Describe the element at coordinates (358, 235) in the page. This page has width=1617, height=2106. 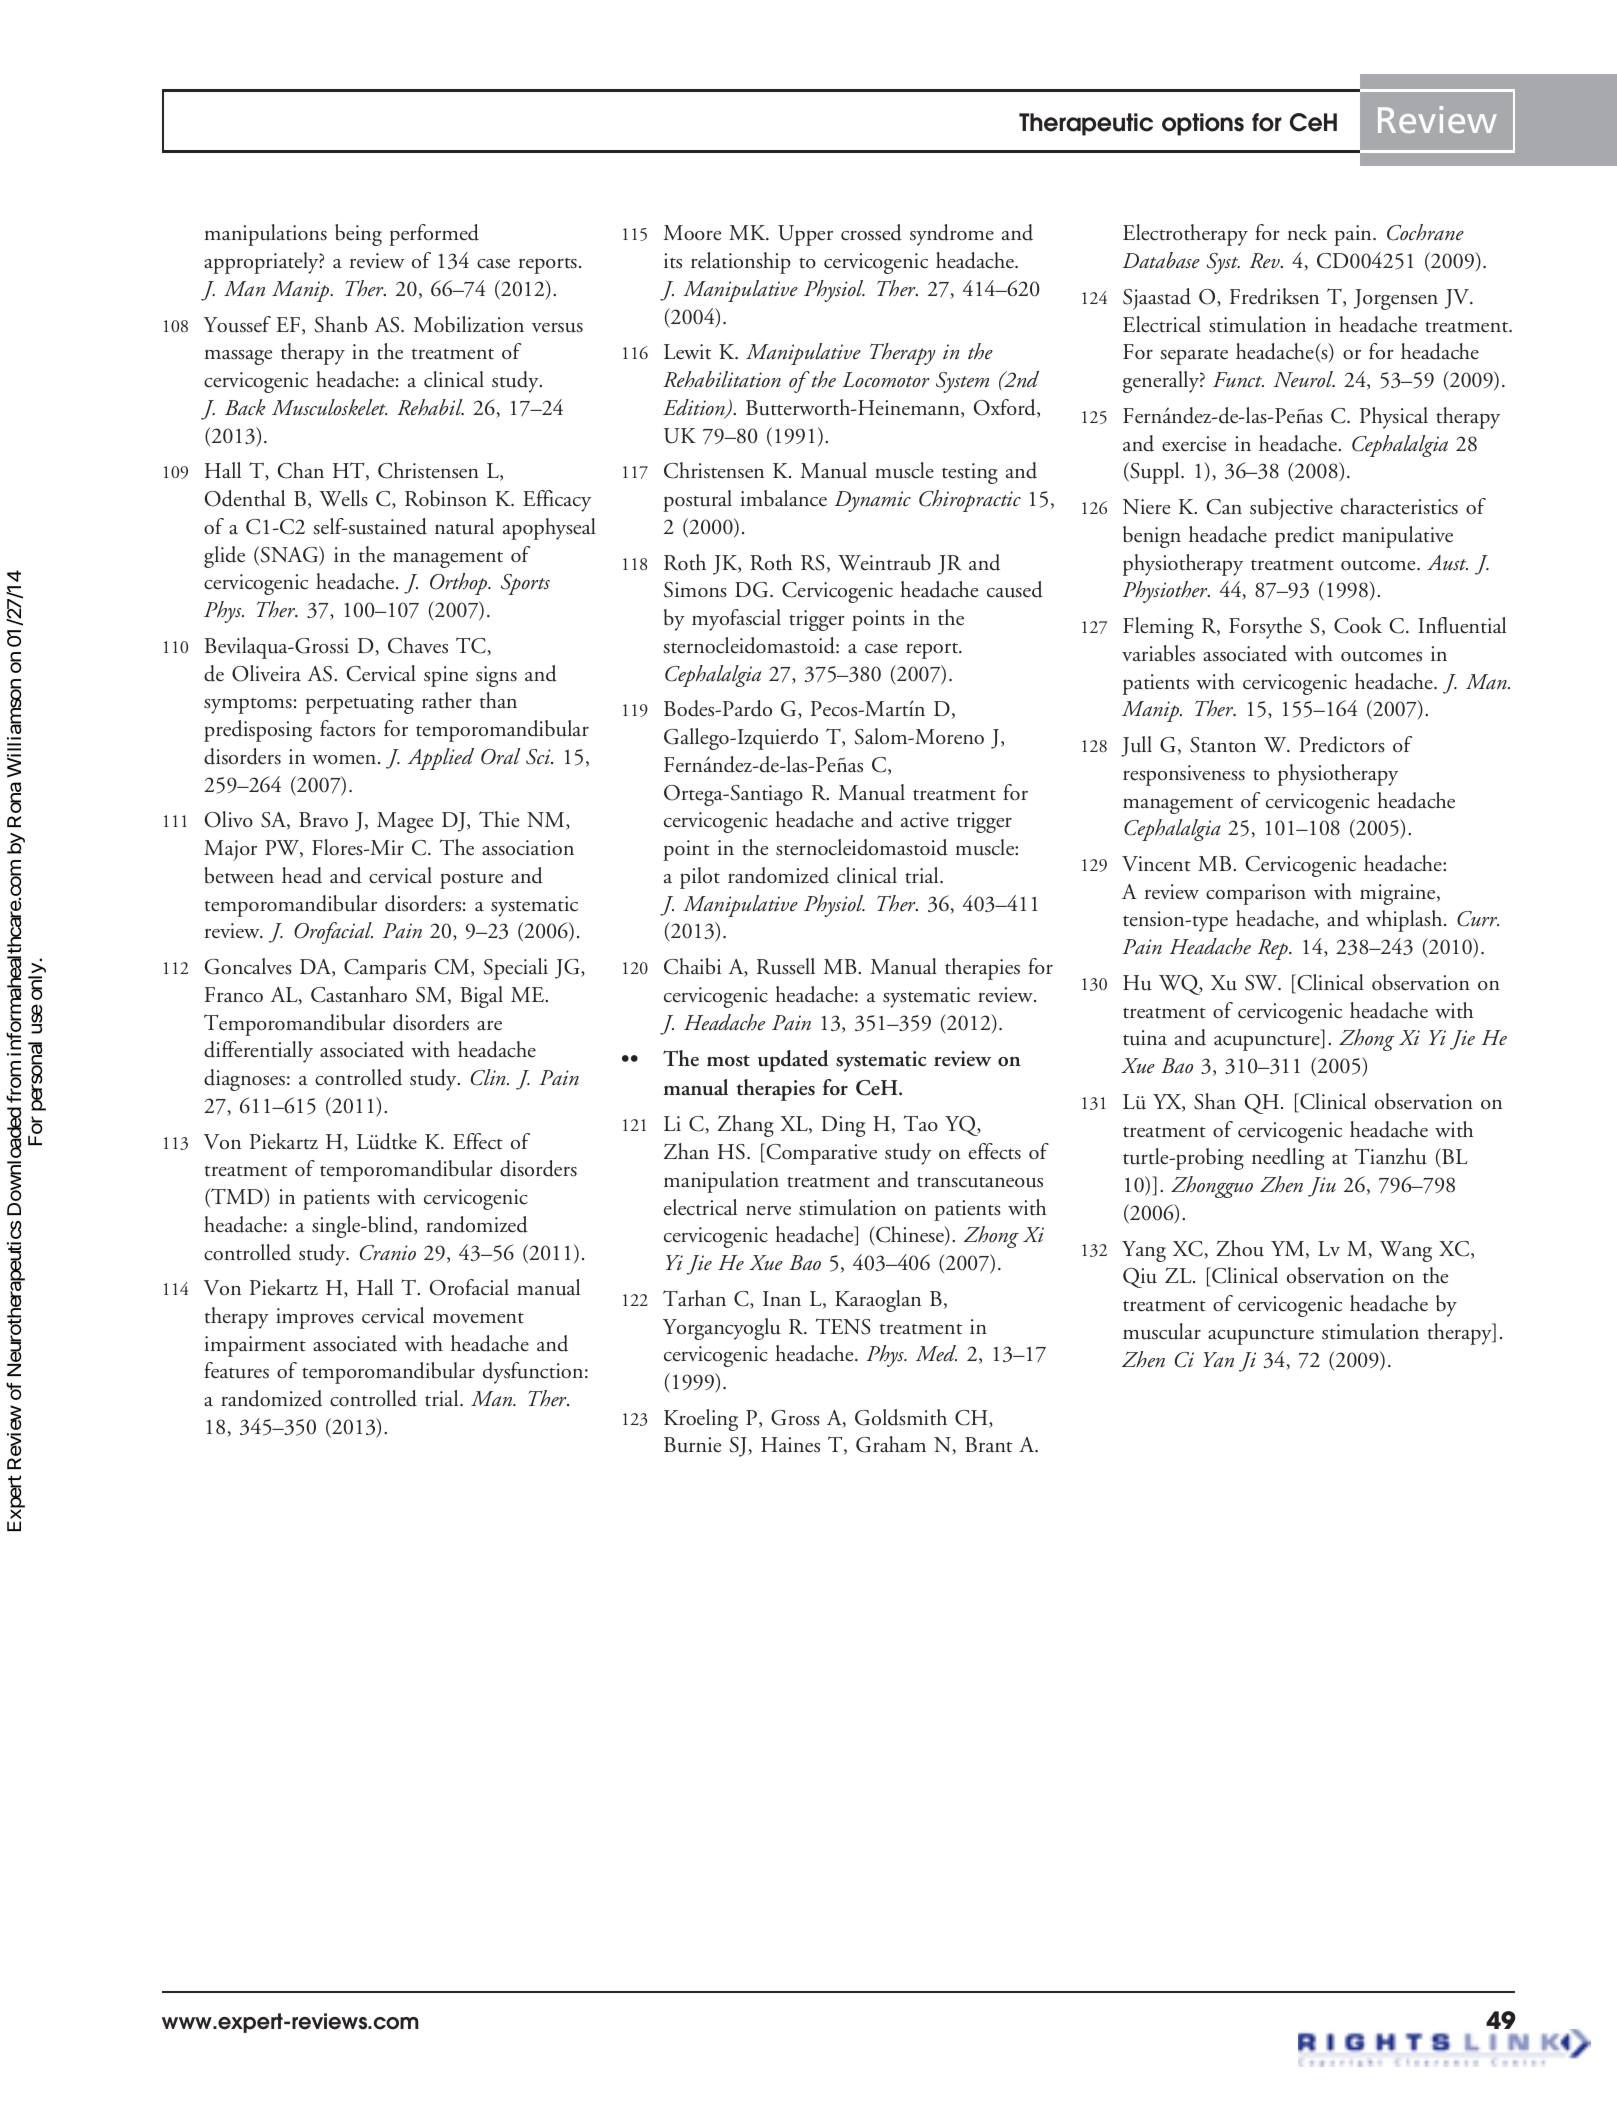
I see `being` at that location.
